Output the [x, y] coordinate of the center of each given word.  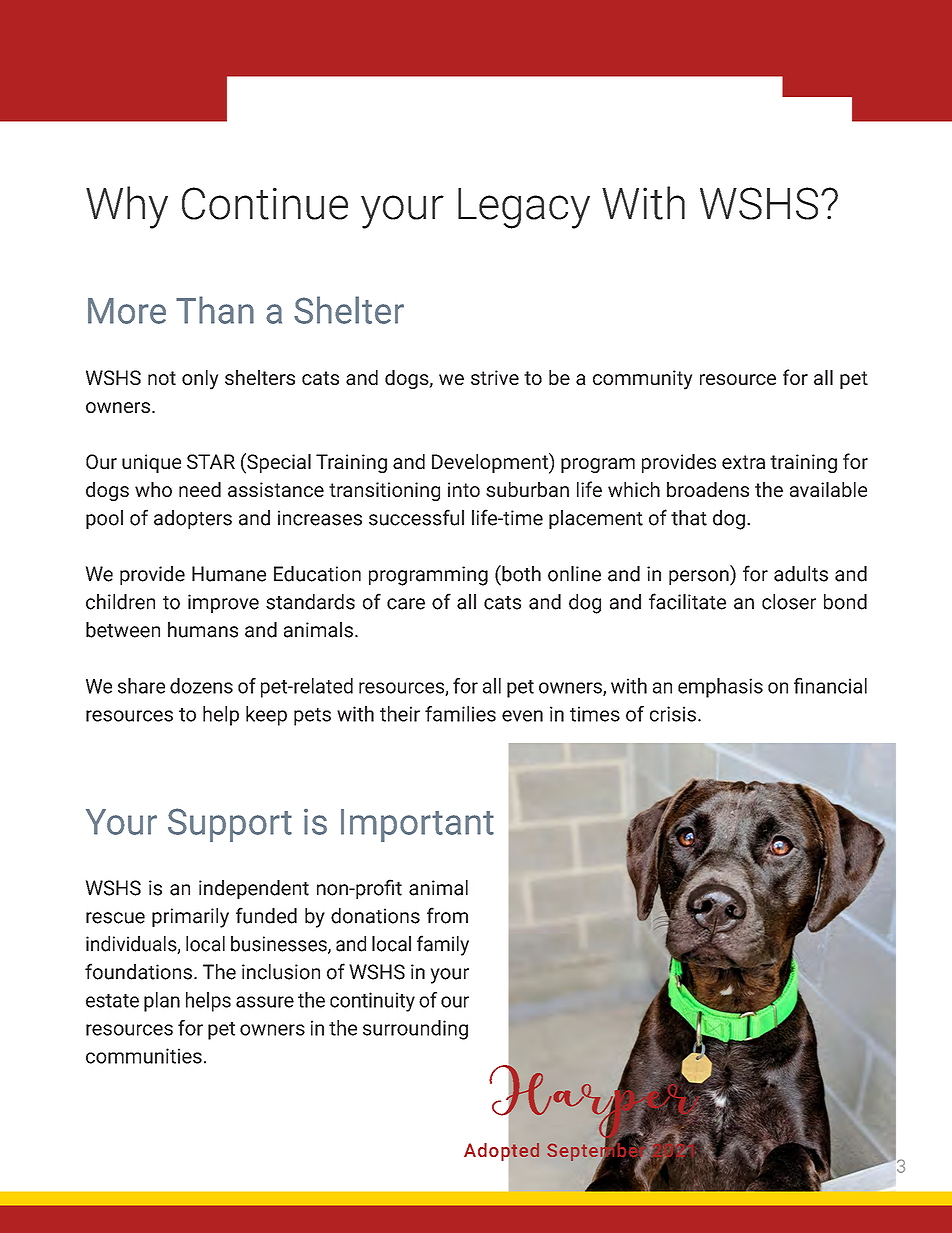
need [200, 489]
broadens [708, 489]
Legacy [524, 208]
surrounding [415, 1030]
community [642, 380]
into [464, 489]
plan [162, 1002]
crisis [673, 714]
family [443, 945]
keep [266, 716]
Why [127, 207]
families [460, 714]
